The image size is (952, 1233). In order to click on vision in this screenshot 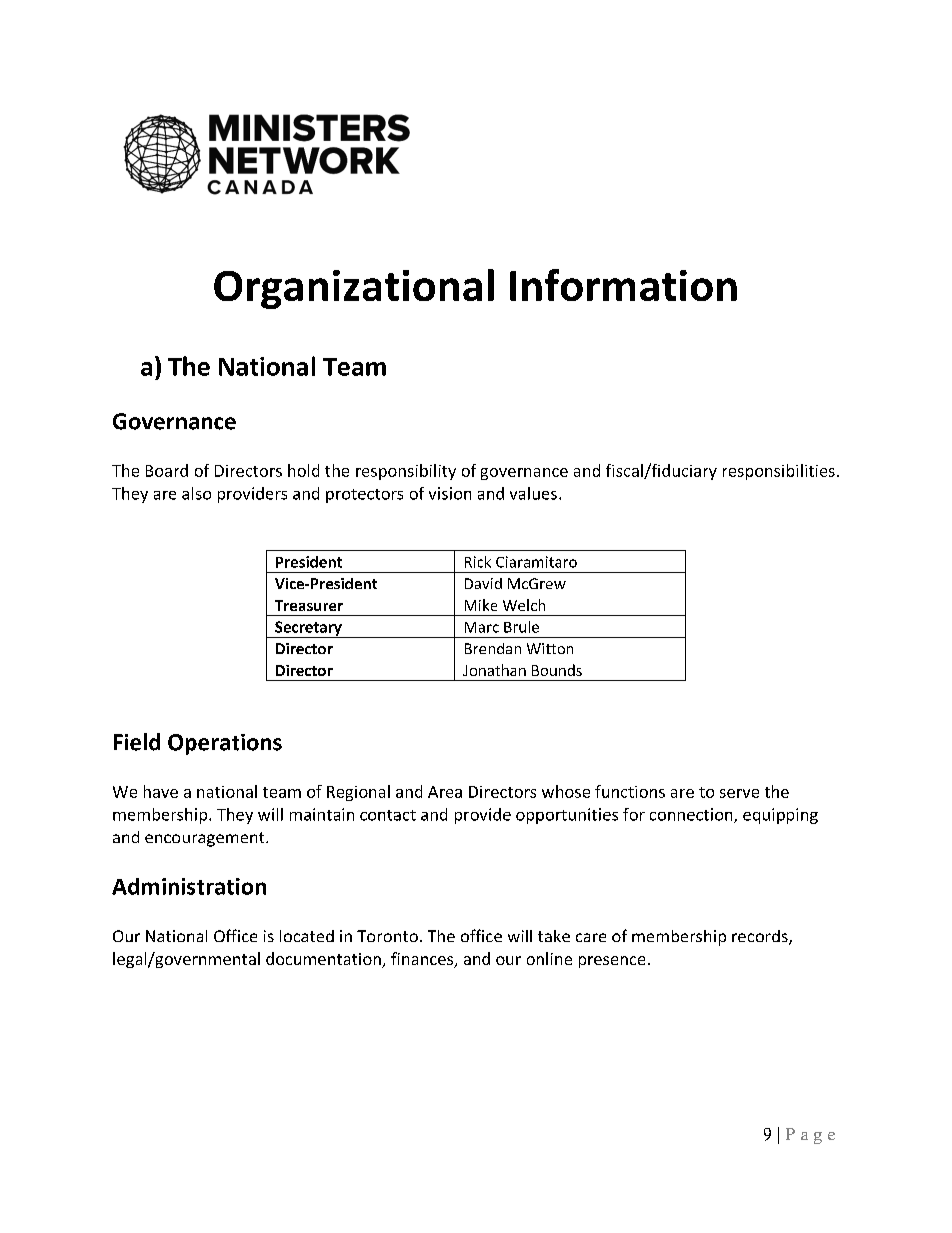, I will do `click(450, 493)`.
